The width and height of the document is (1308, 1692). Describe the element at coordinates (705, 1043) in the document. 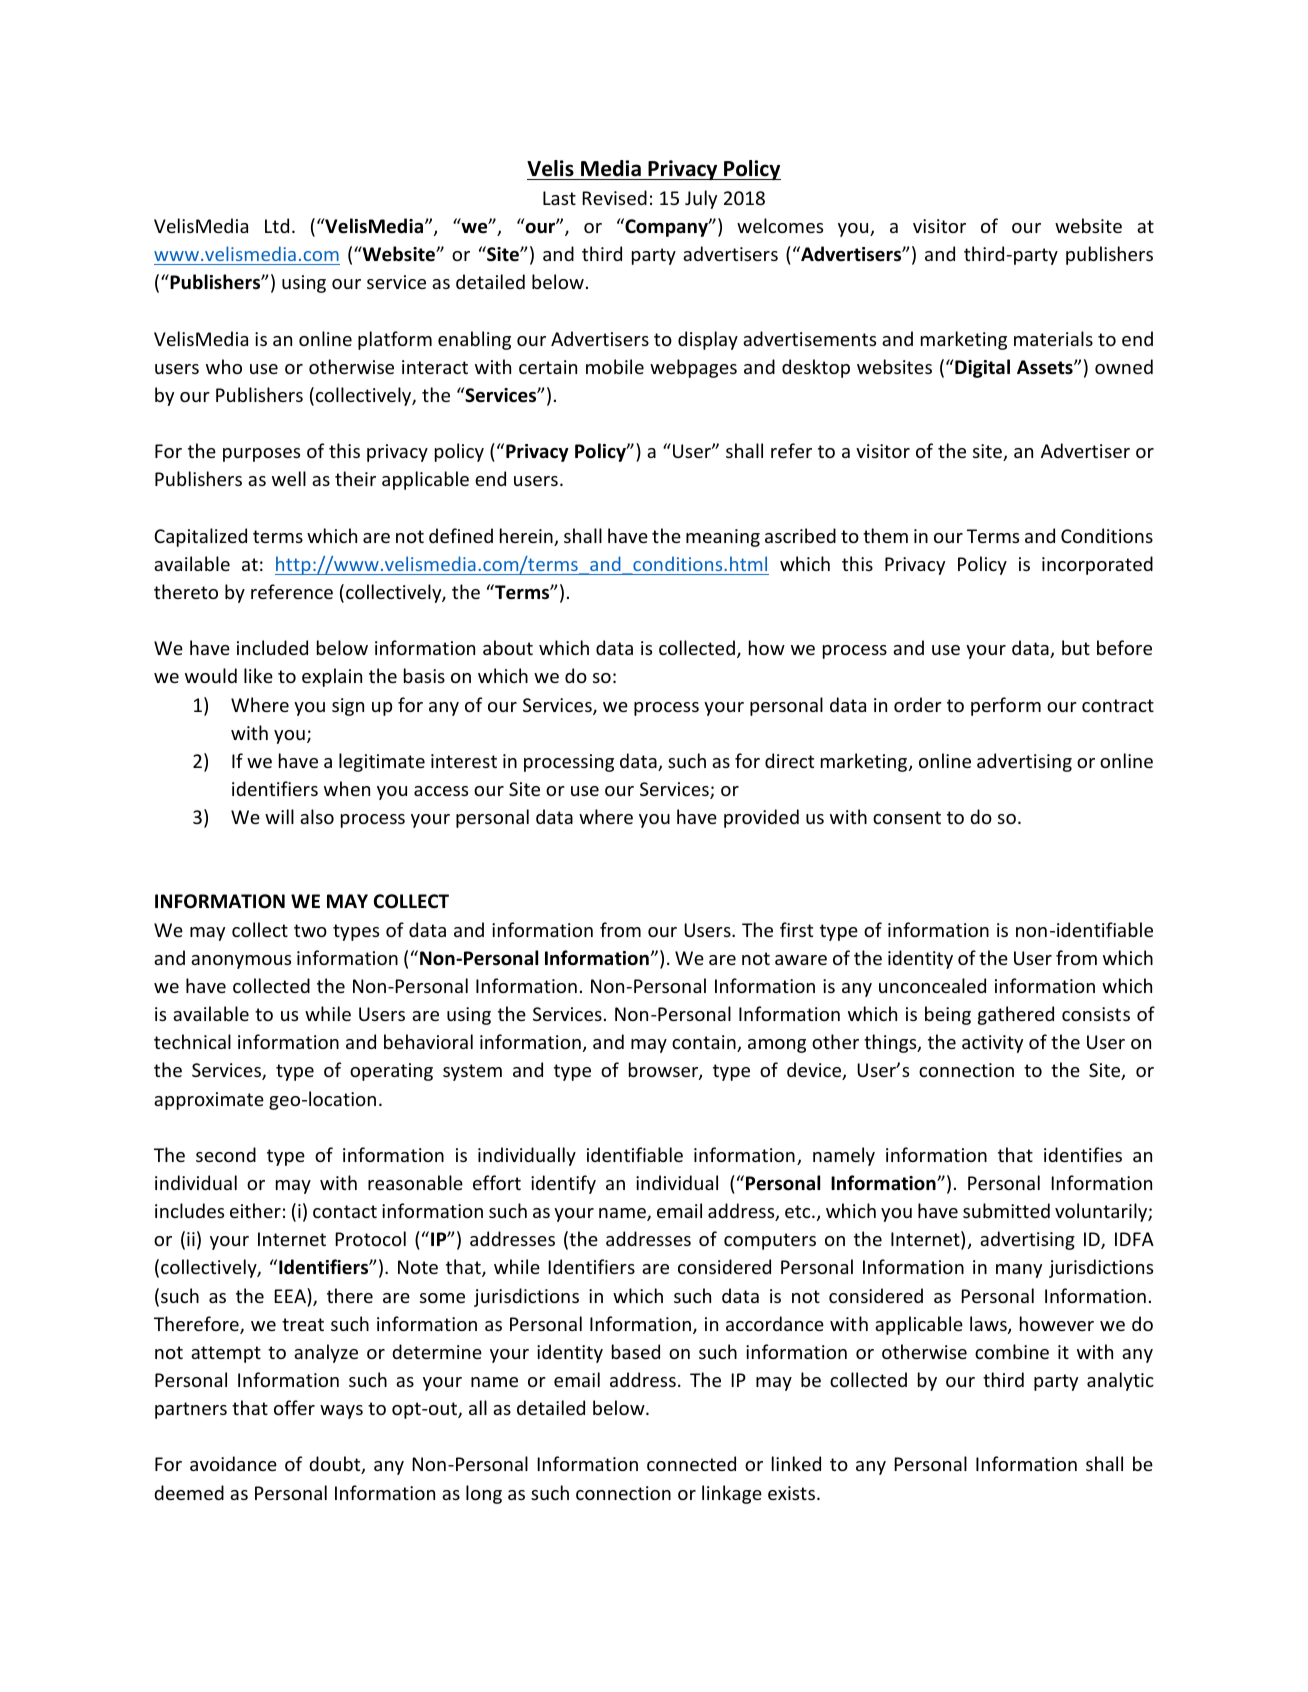

I see `contain` at that location.
